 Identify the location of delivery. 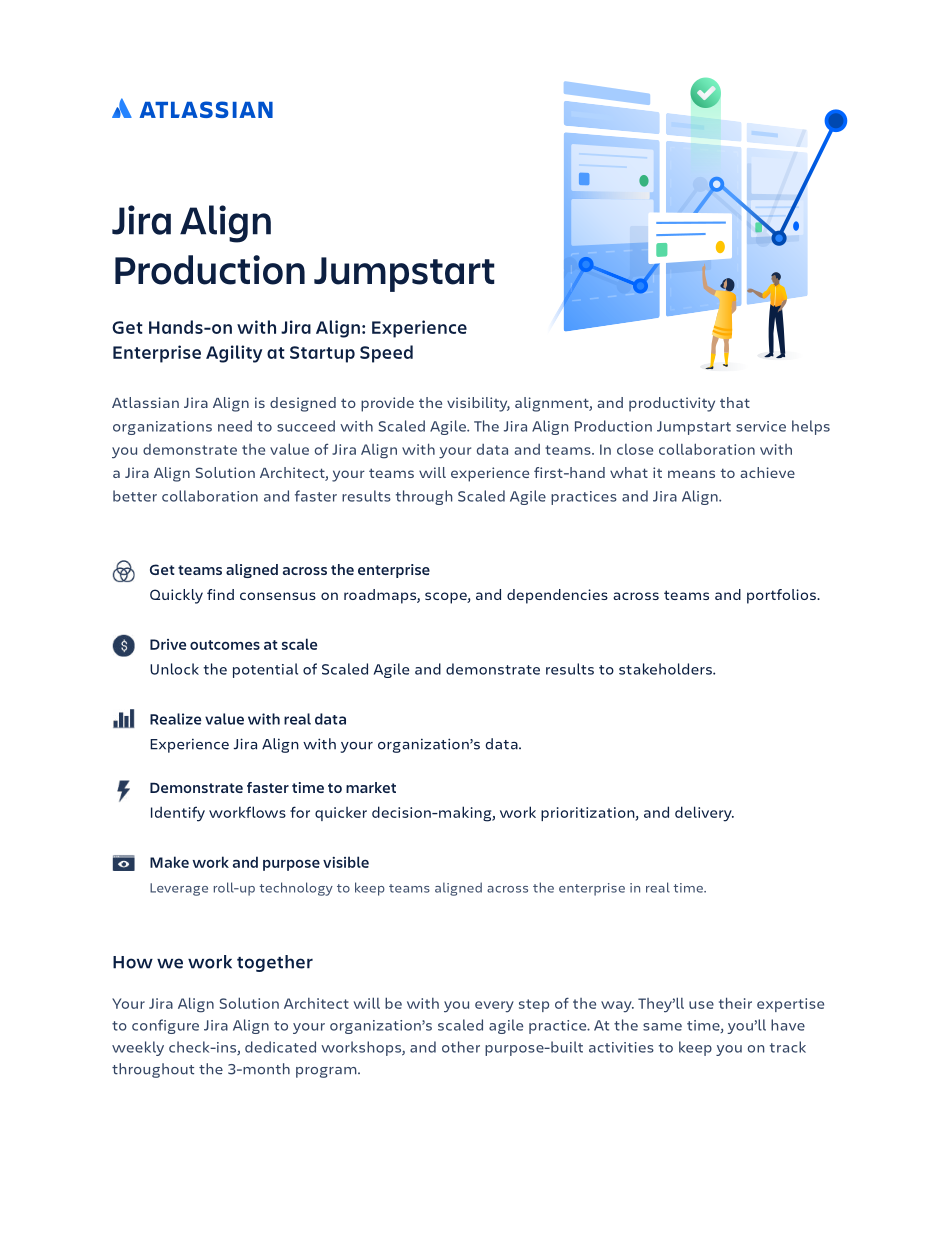
(704, 814).
